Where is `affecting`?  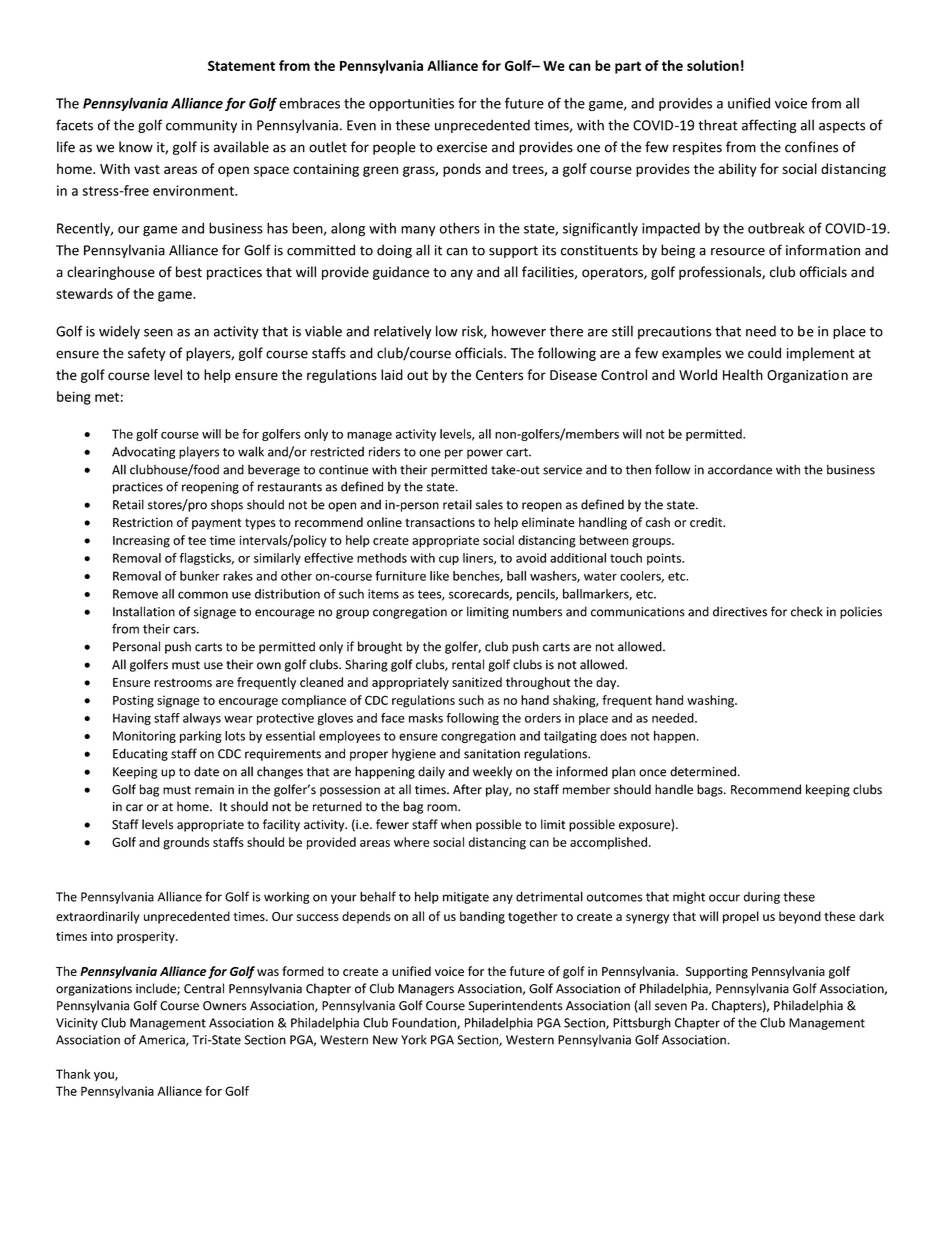 affecting is located at coordinates (769, 126).
